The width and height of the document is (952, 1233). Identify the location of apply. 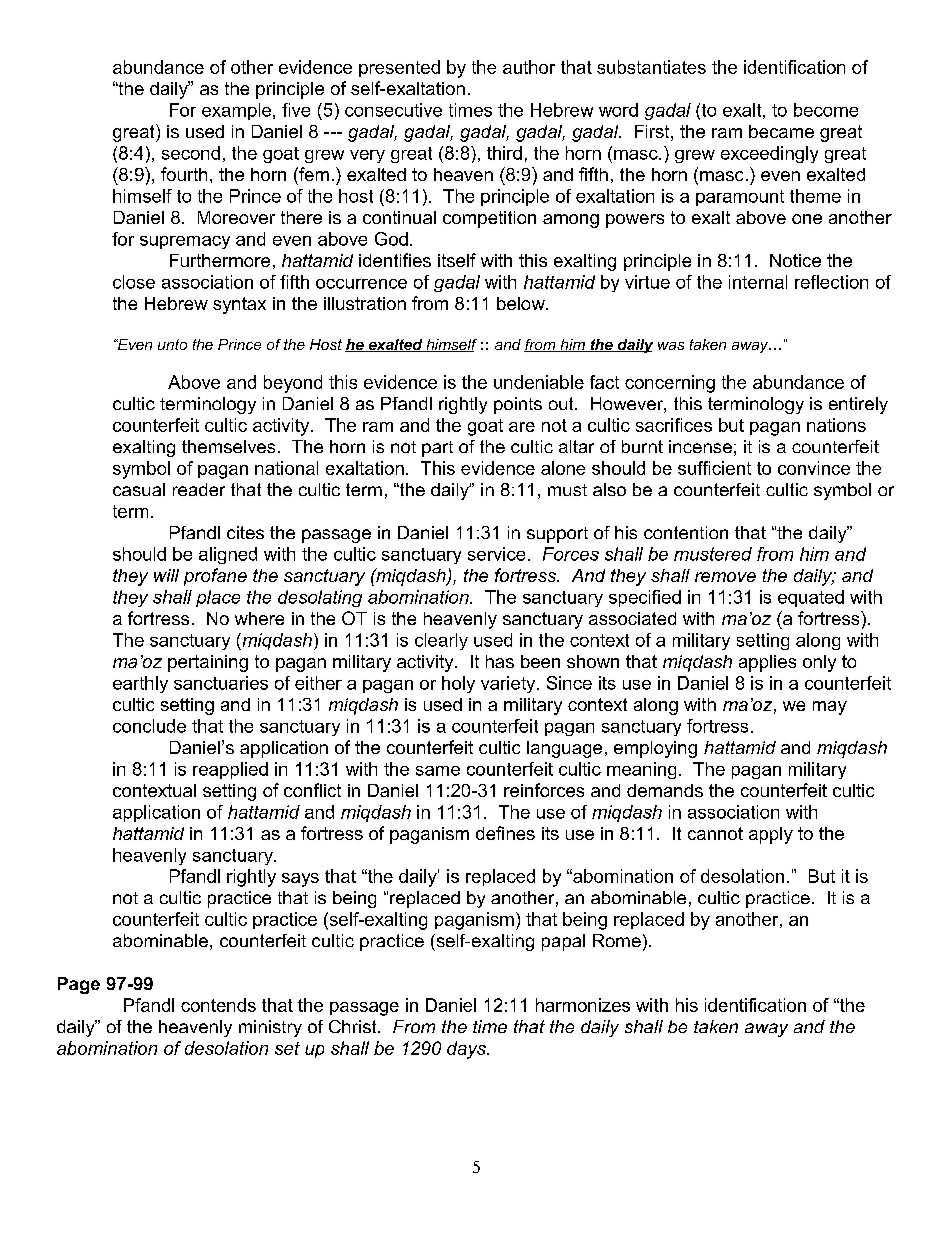
(771, 835).
